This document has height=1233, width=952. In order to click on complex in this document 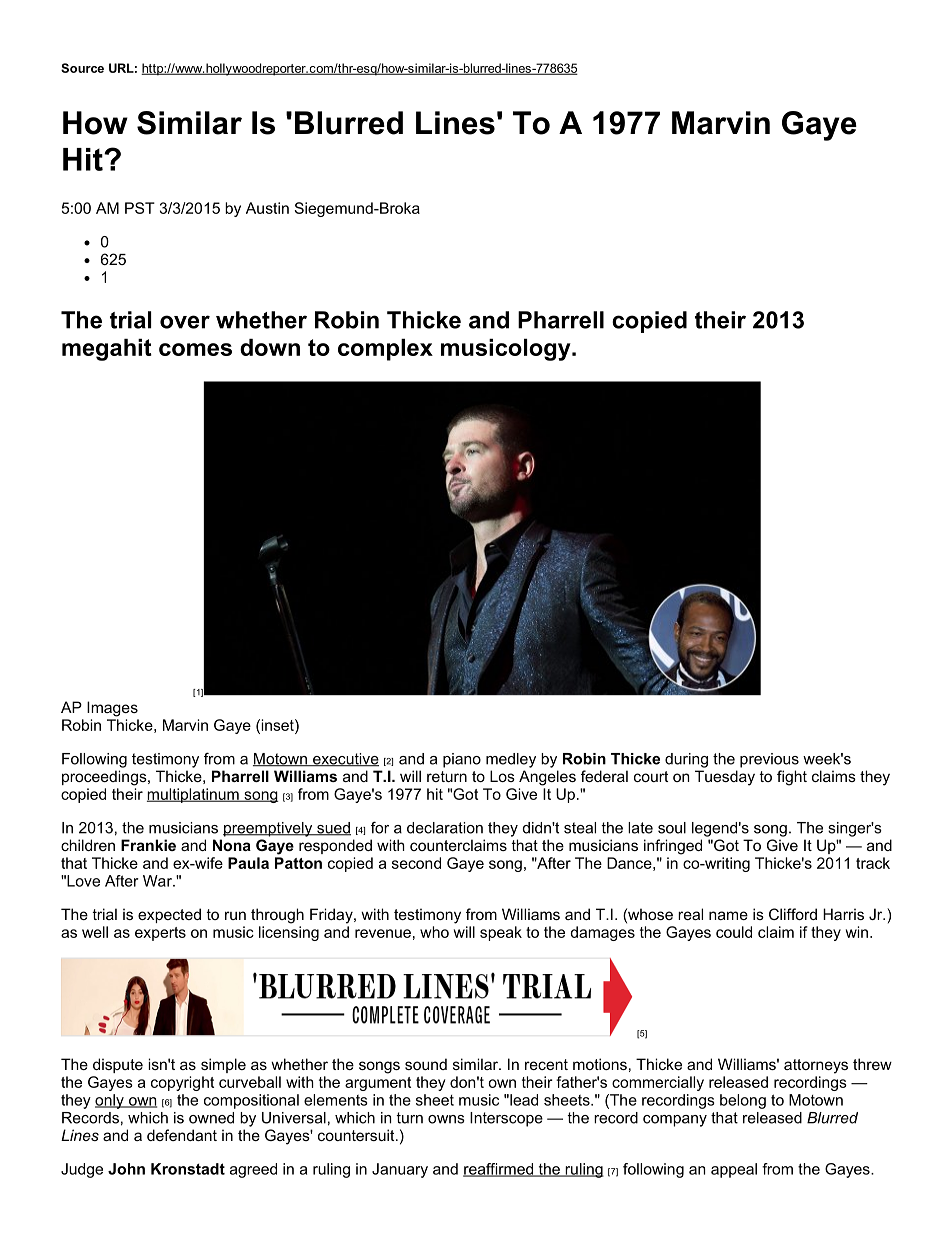, I will do `click(385, 350)`.
